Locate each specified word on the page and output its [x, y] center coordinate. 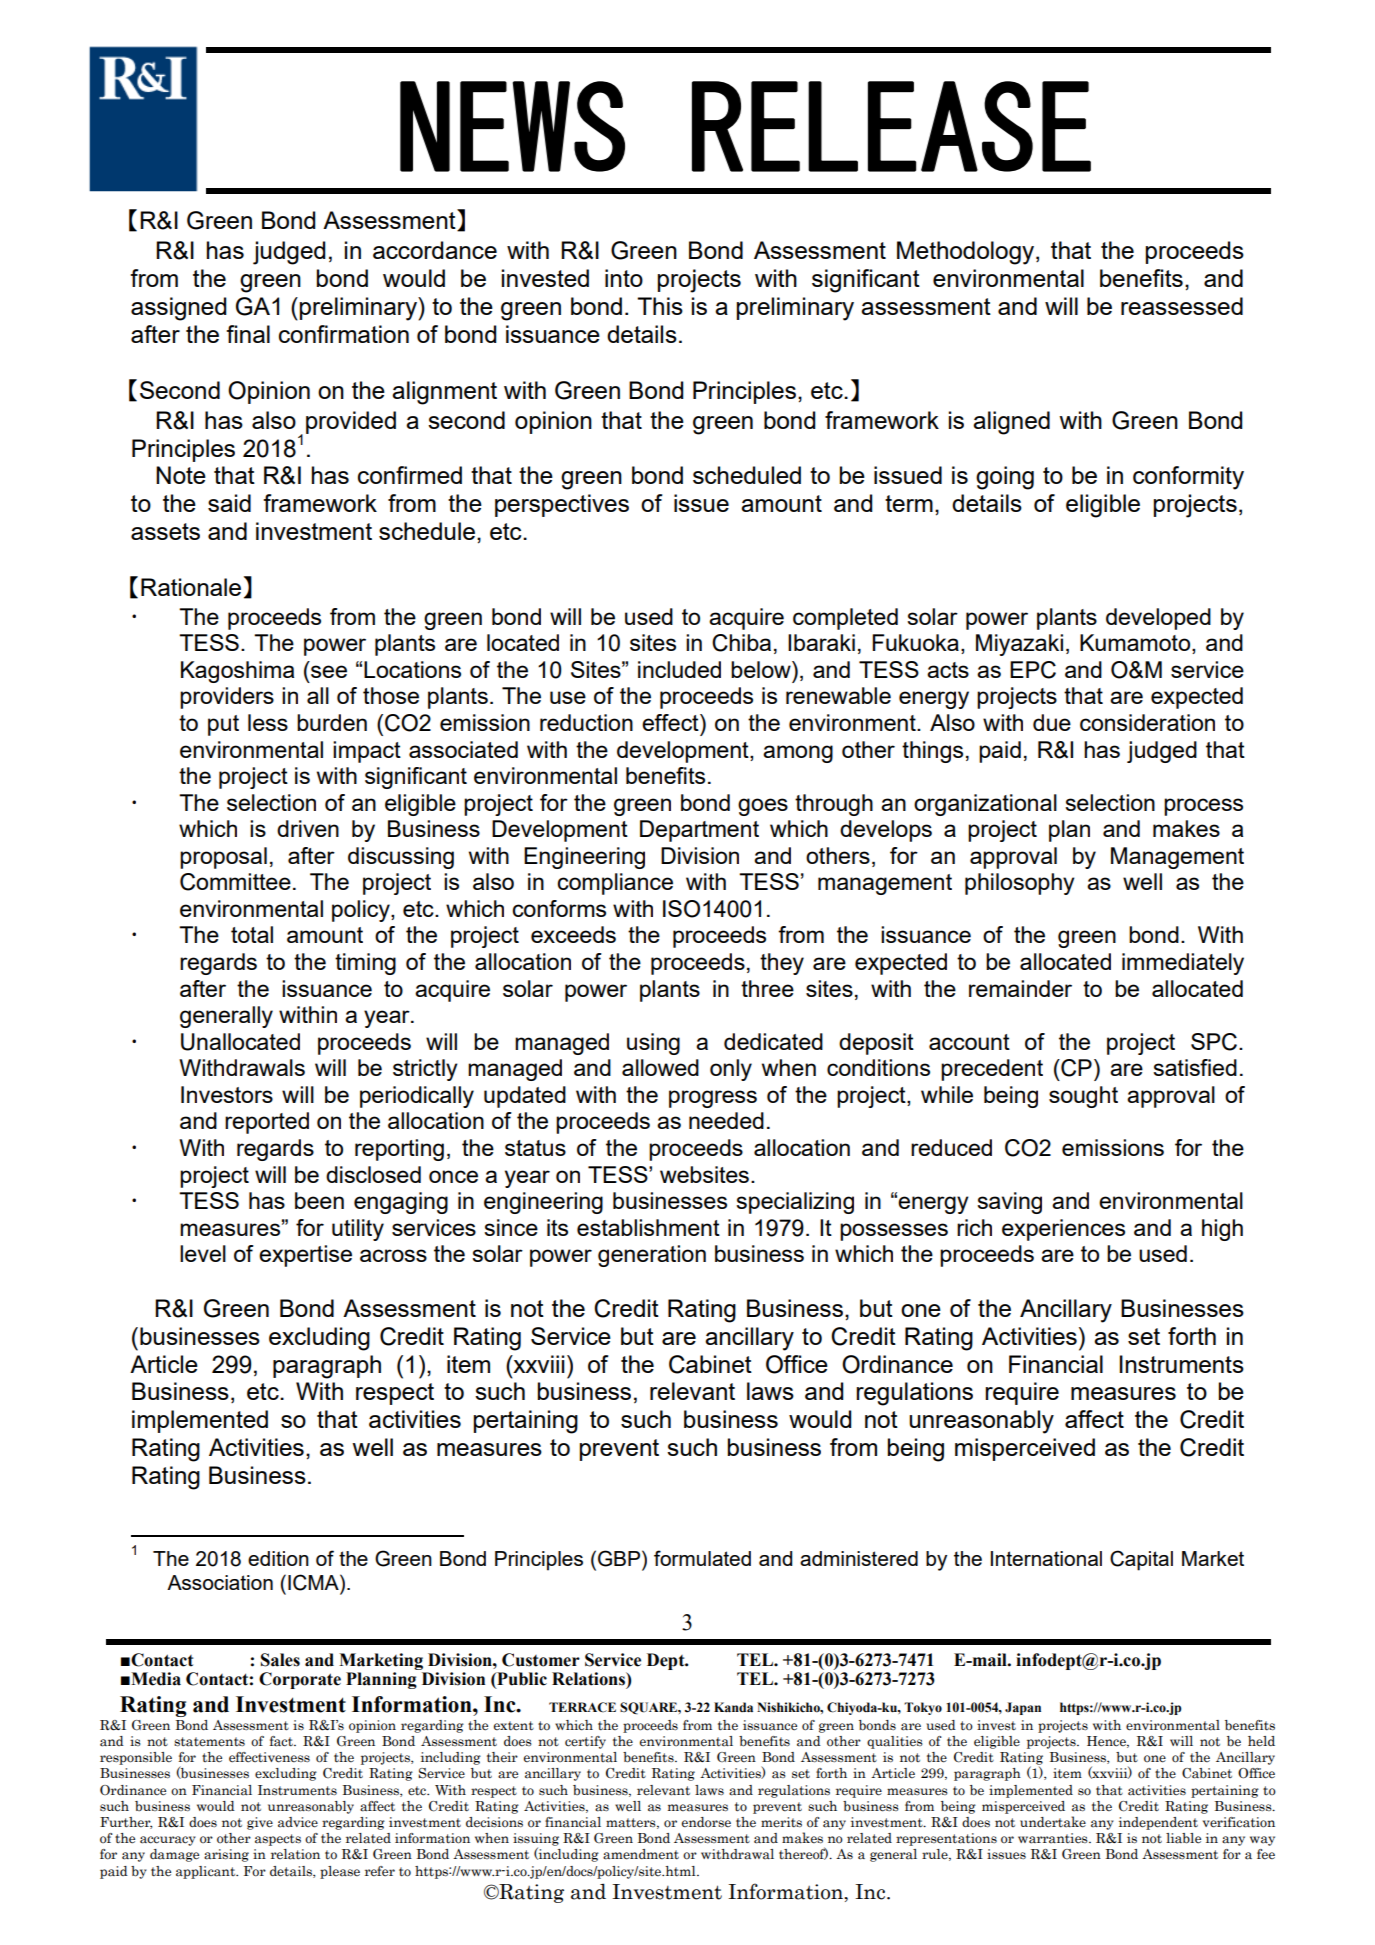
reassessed [1182, 306]
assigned [178, 309]
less [268, 722]
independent [1158, 1823]
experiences [1063, 1230]
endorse [706, 1822]
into [624, 278]
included [679, 669]
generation [652, 1256]
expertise [305, 1256]
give [260, 1823]
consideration [1147, 722]
